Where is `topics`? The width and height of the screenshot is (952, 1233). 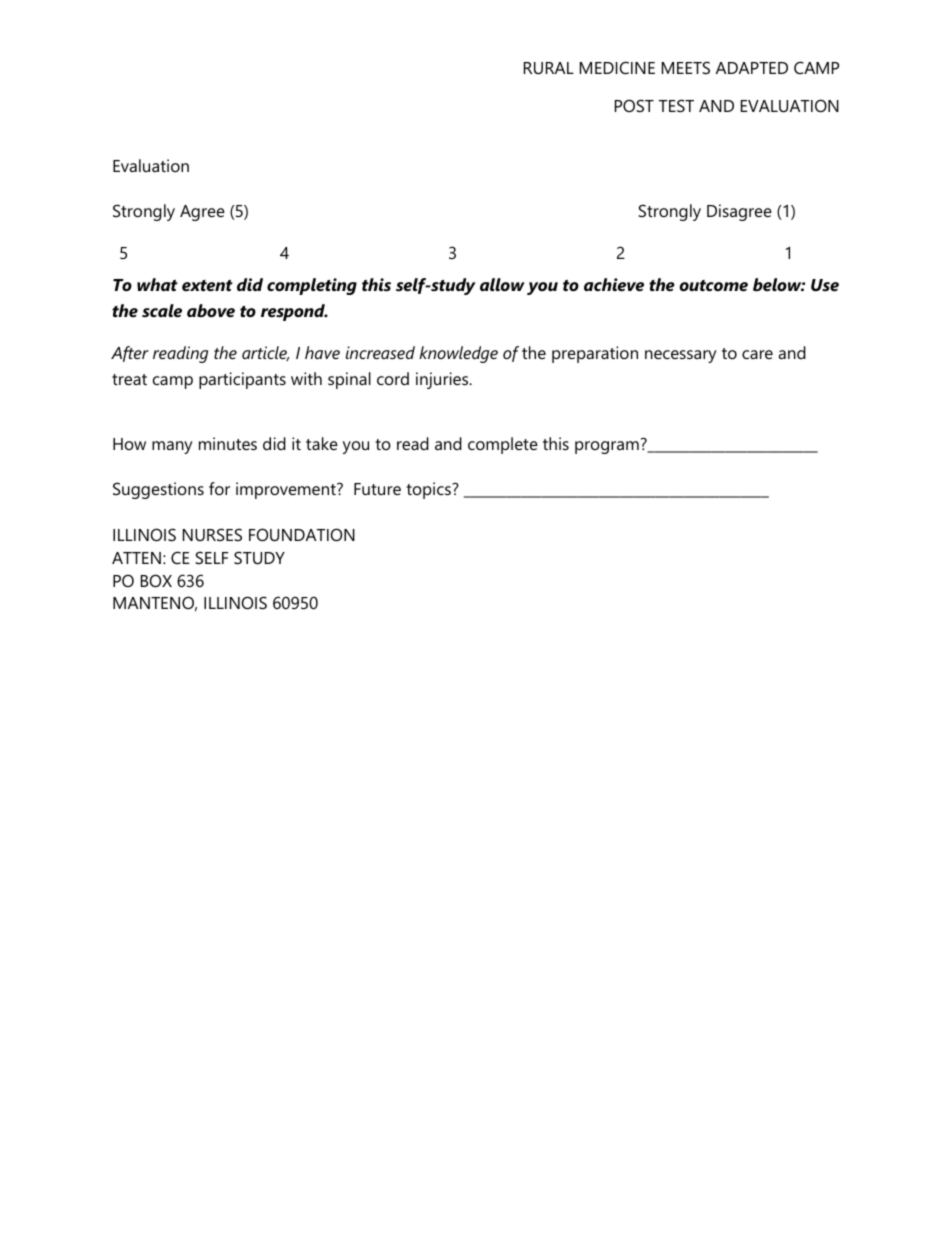 topics is located at coordinates (429, 490).
